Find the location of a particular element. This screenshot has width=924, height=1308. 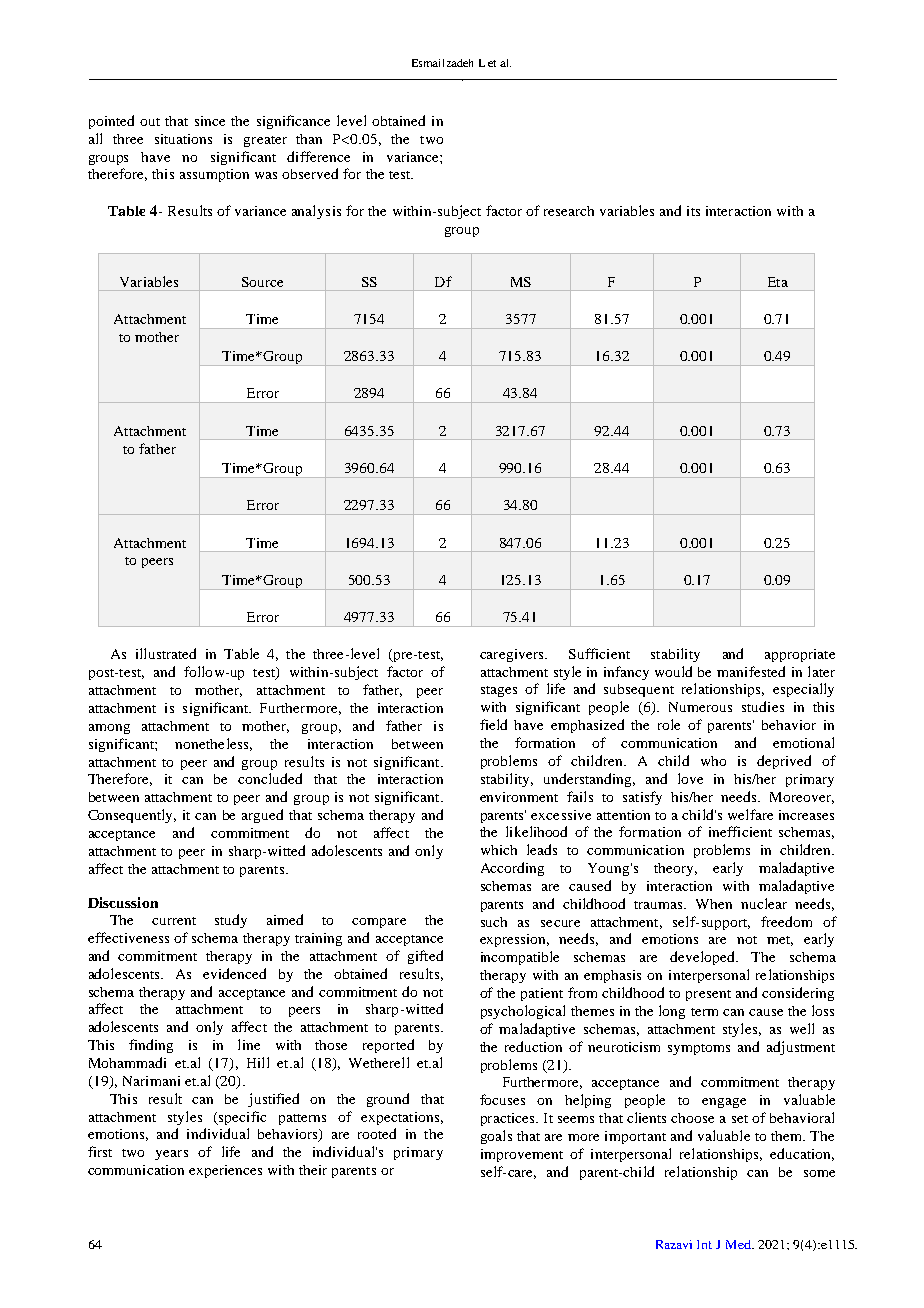

Eta is located at coordinates (778, 282).
